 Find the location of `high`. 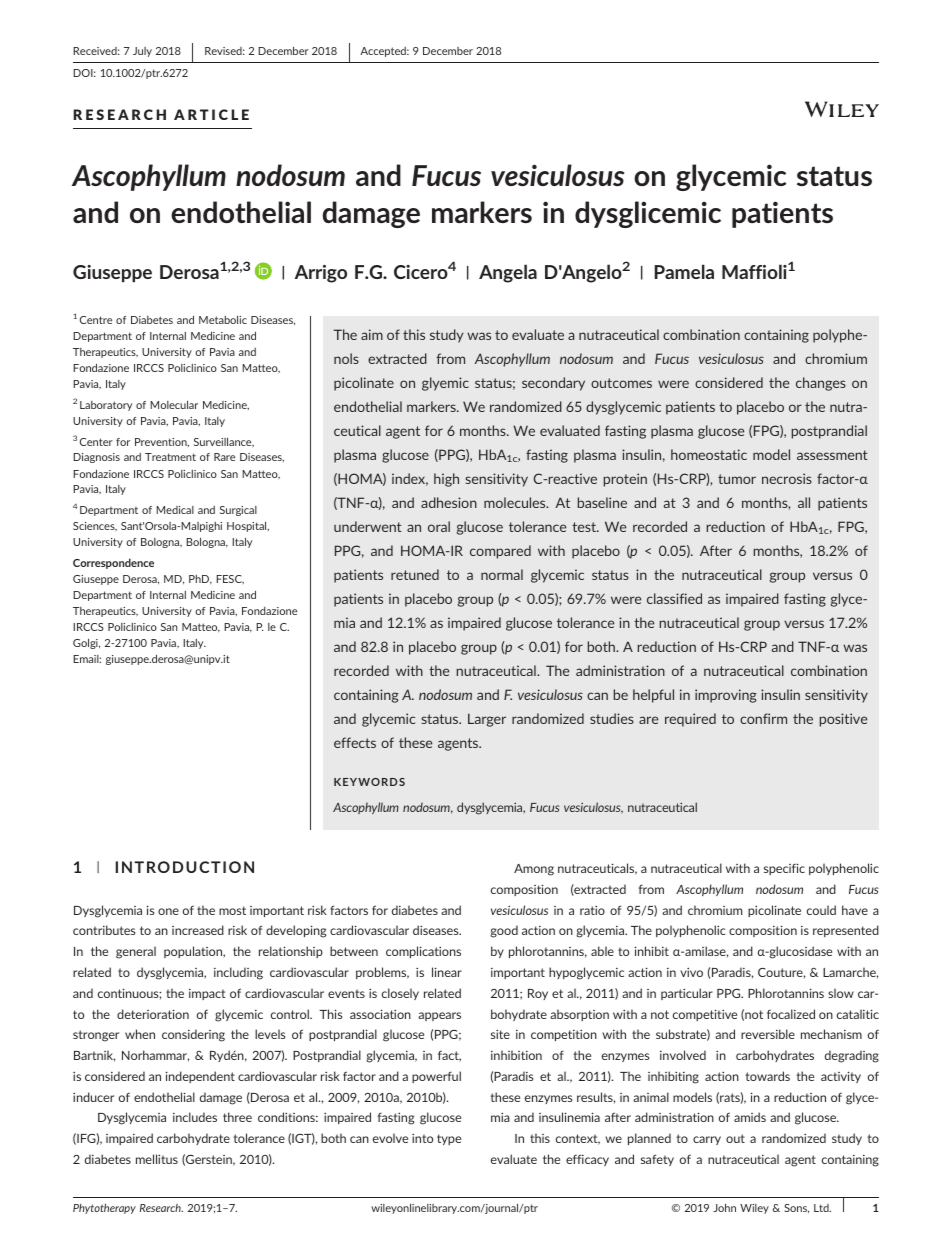

high is located at coordinates (446, 480).
